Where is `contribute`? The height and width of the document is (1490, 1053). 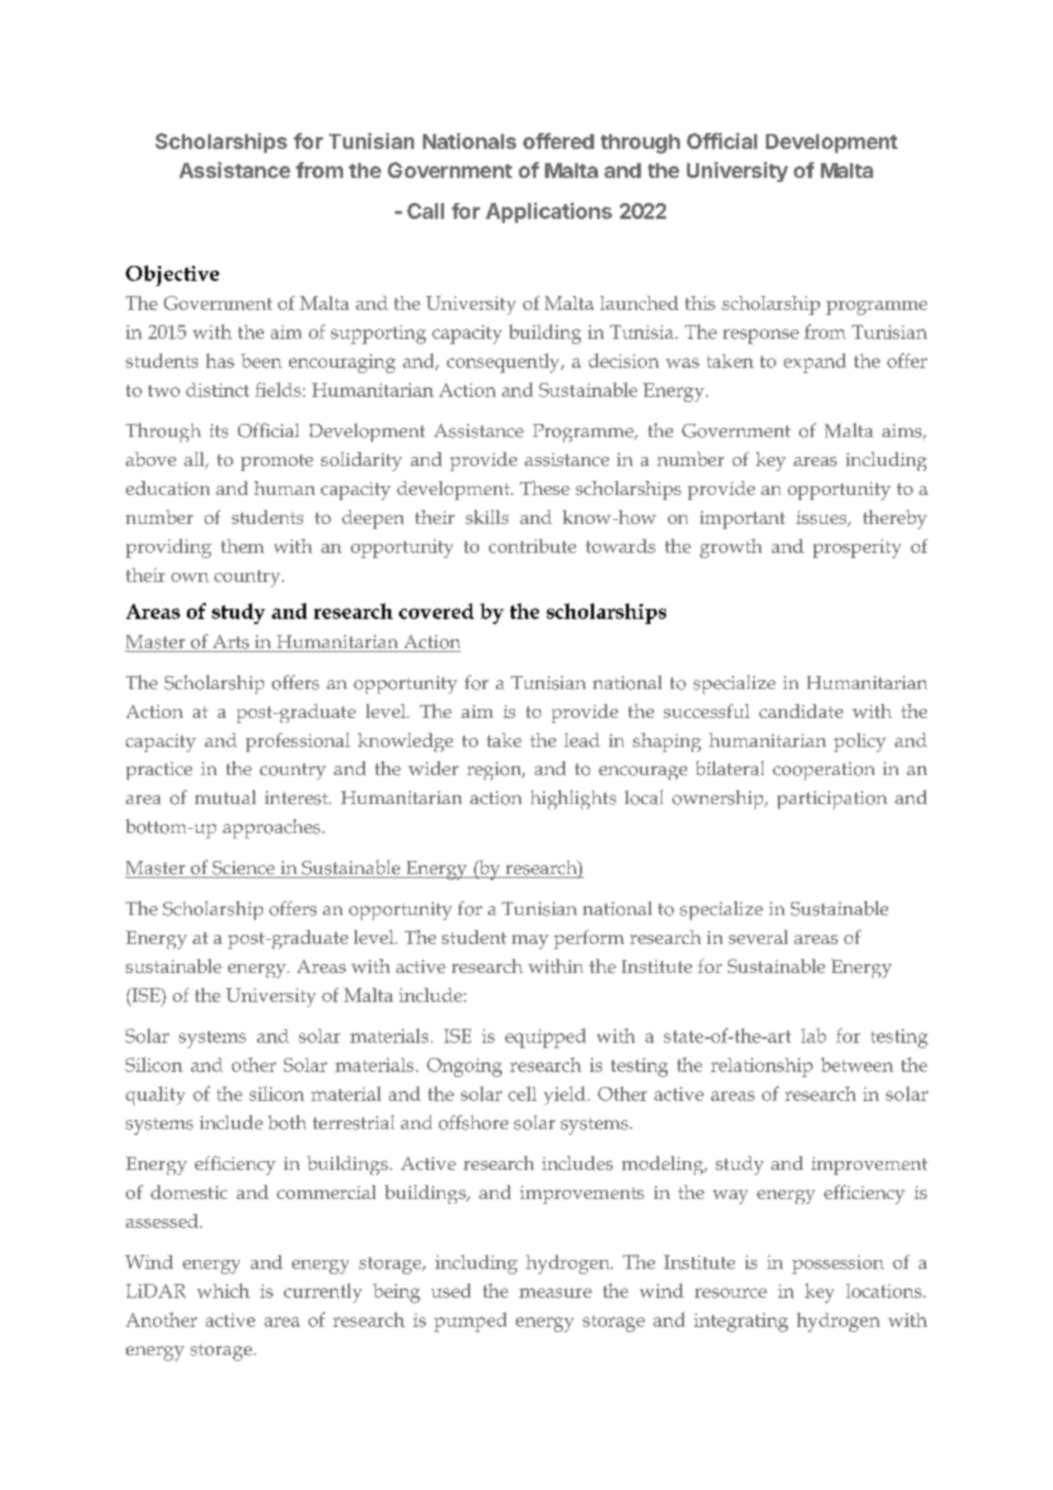 contribute is located at coordinates (532, 546).
